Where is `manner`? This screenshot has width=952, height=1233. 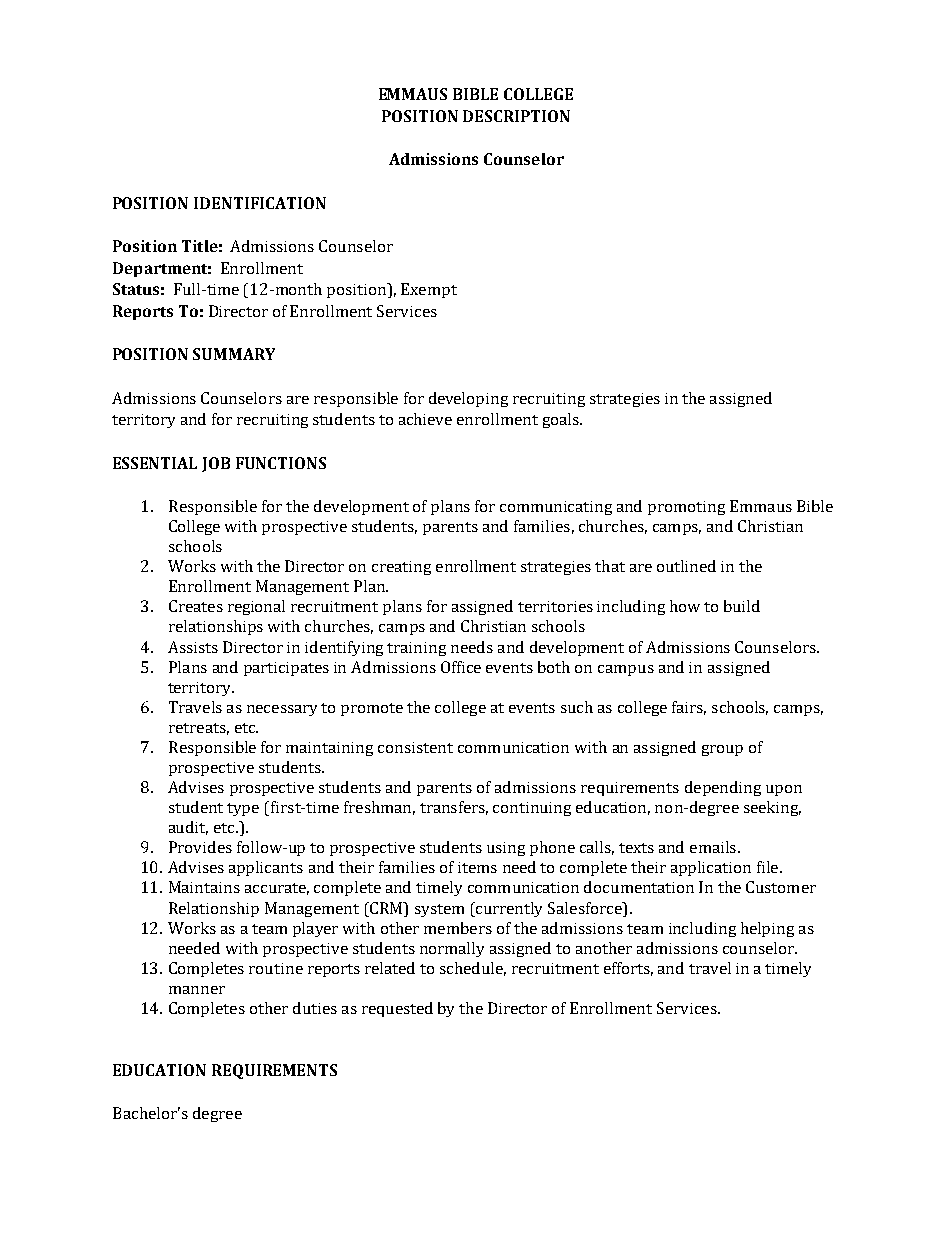
manner is located at coordinates (197, 990).
